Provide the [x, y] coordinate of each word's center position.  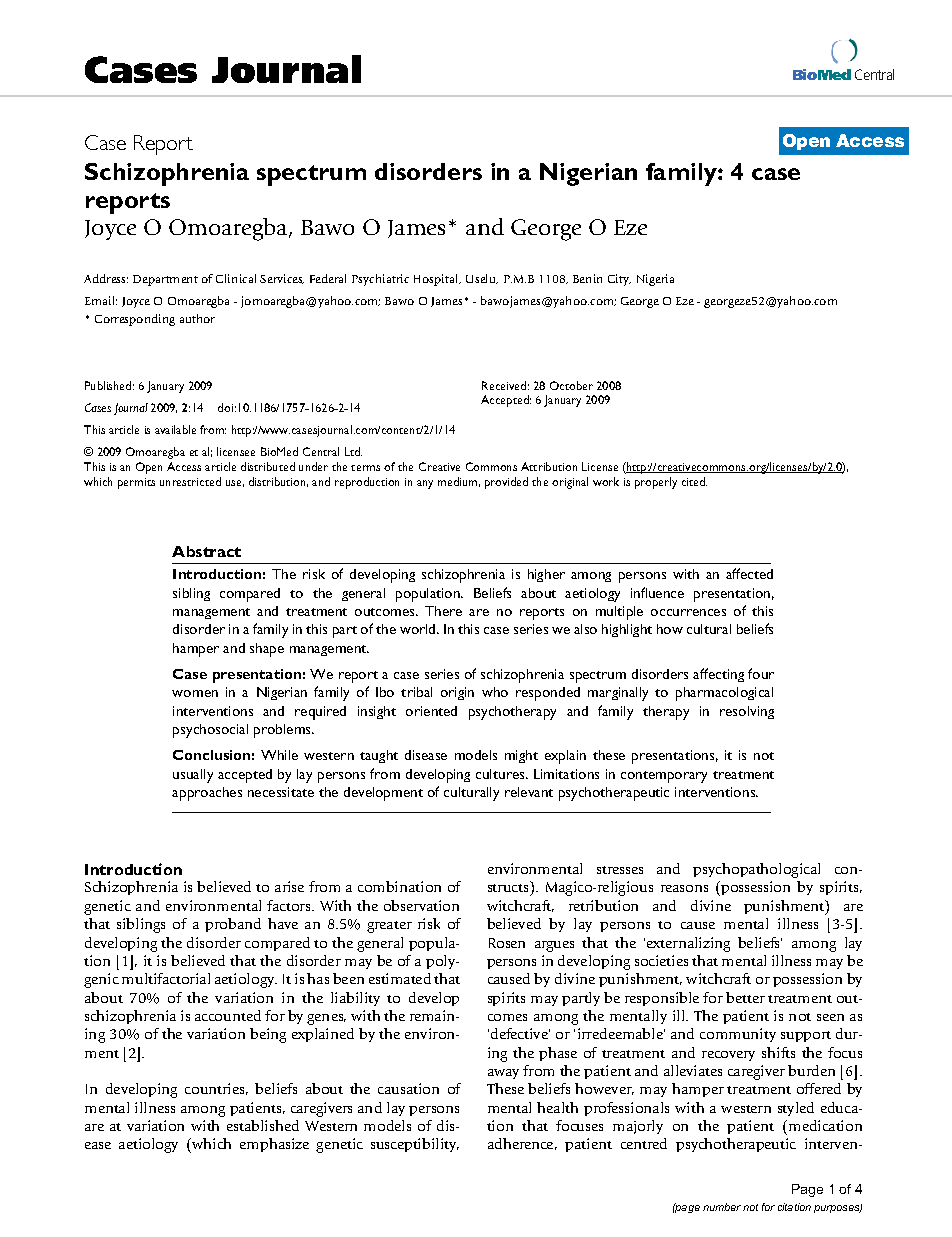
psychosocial [210, 731]
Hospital [437, 280]
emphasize [274, 1145]
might [521, 756]
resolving [747, 712]
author [197, 318]
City [619, 280]
